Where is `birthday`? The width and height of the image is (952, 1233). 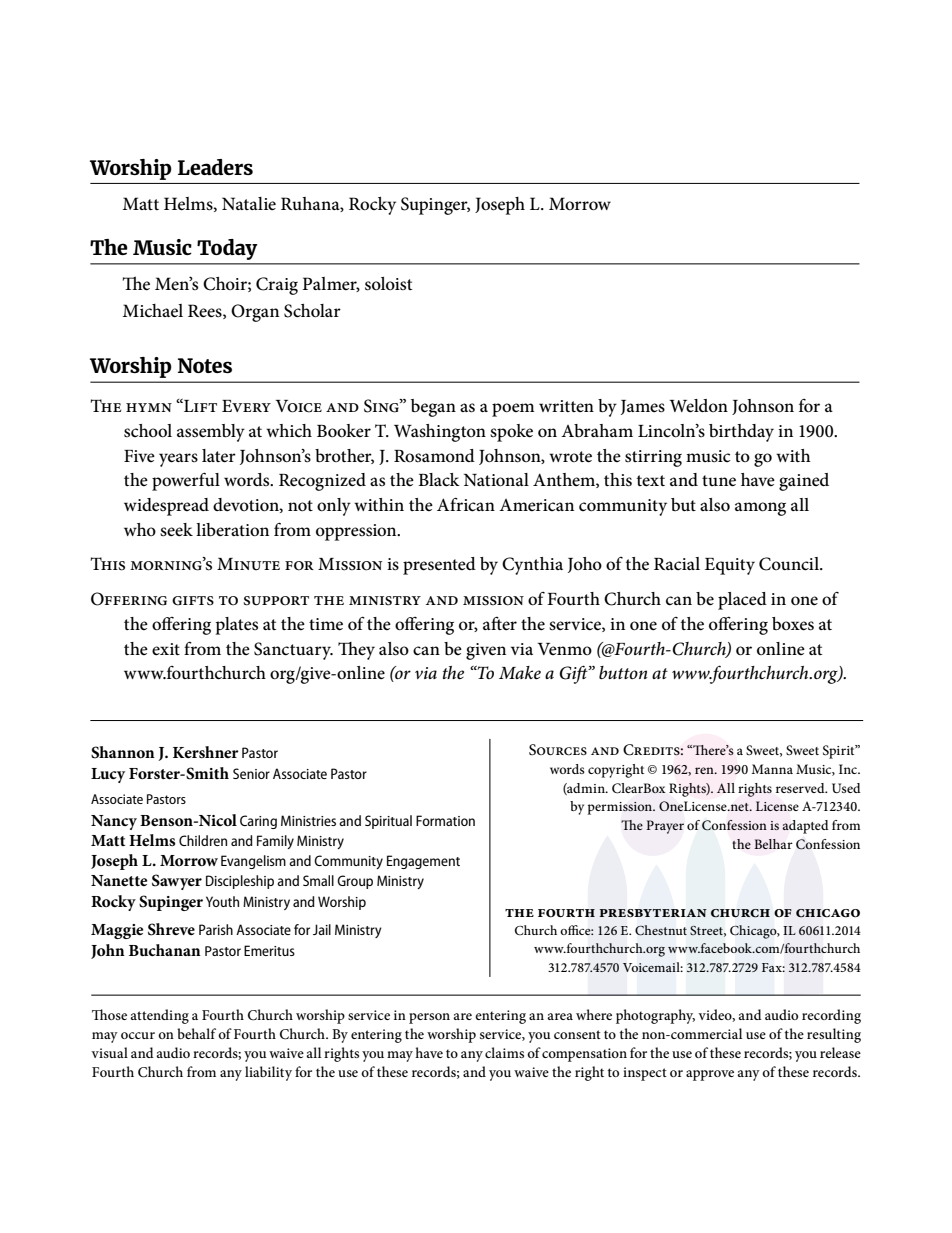
birthday is located at coordinates (741, 433).
